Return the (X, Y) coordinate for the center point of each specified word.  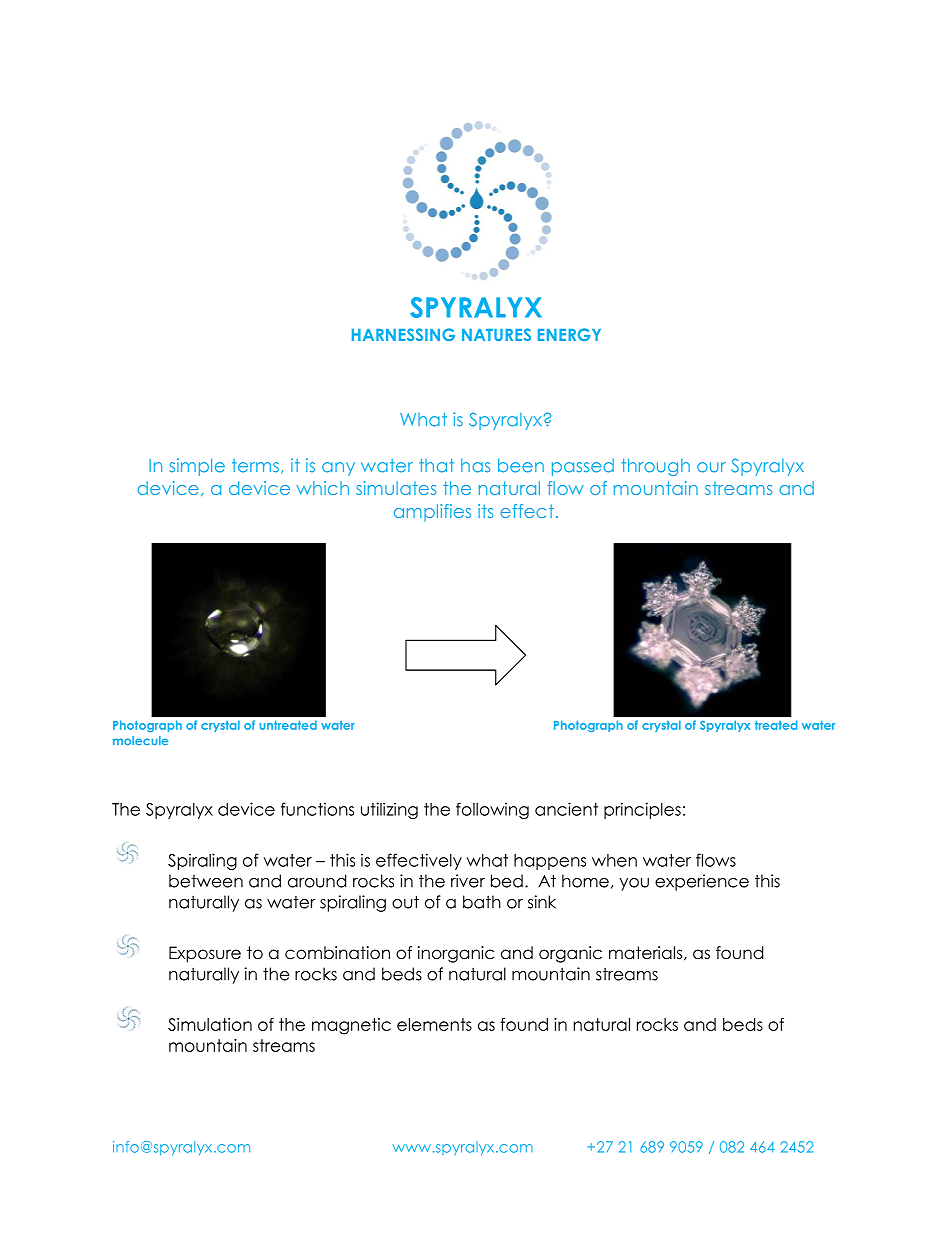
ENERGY (569, 334)
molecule (140, 740)
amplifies (432, 513)
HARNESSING (403, 334)
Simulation (210, 1024)
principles (642, 810)
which (322, 488)
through (655, 467)
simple (197, 467)
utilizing (389, 810)
